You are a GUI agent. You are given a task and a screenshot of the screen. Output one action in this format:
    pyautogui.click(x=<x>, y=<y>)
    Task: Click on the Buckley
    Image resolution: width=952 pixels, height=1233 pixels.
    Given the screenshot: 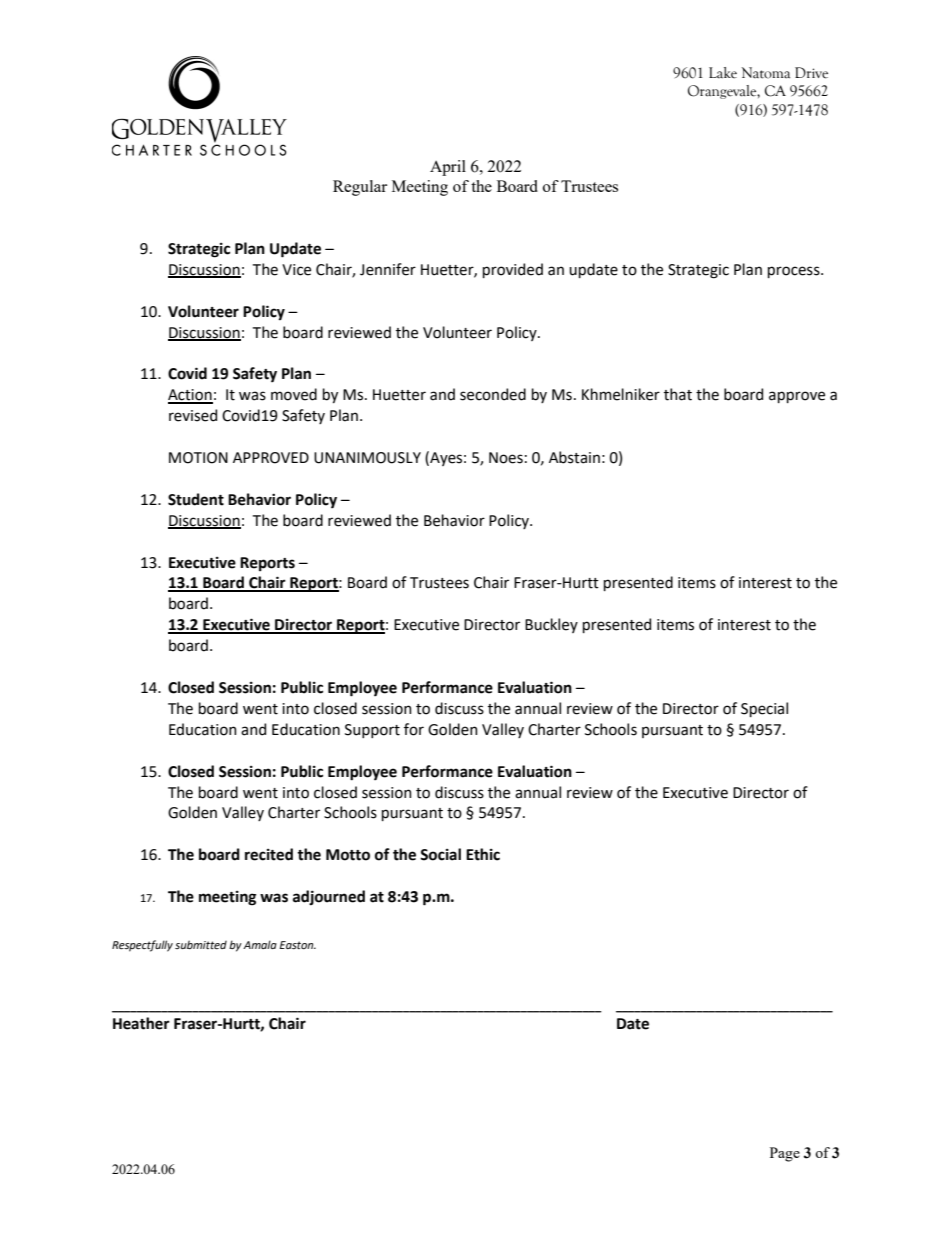 What is the action you would take?
    pyautogui.click(x=551, y=625)
